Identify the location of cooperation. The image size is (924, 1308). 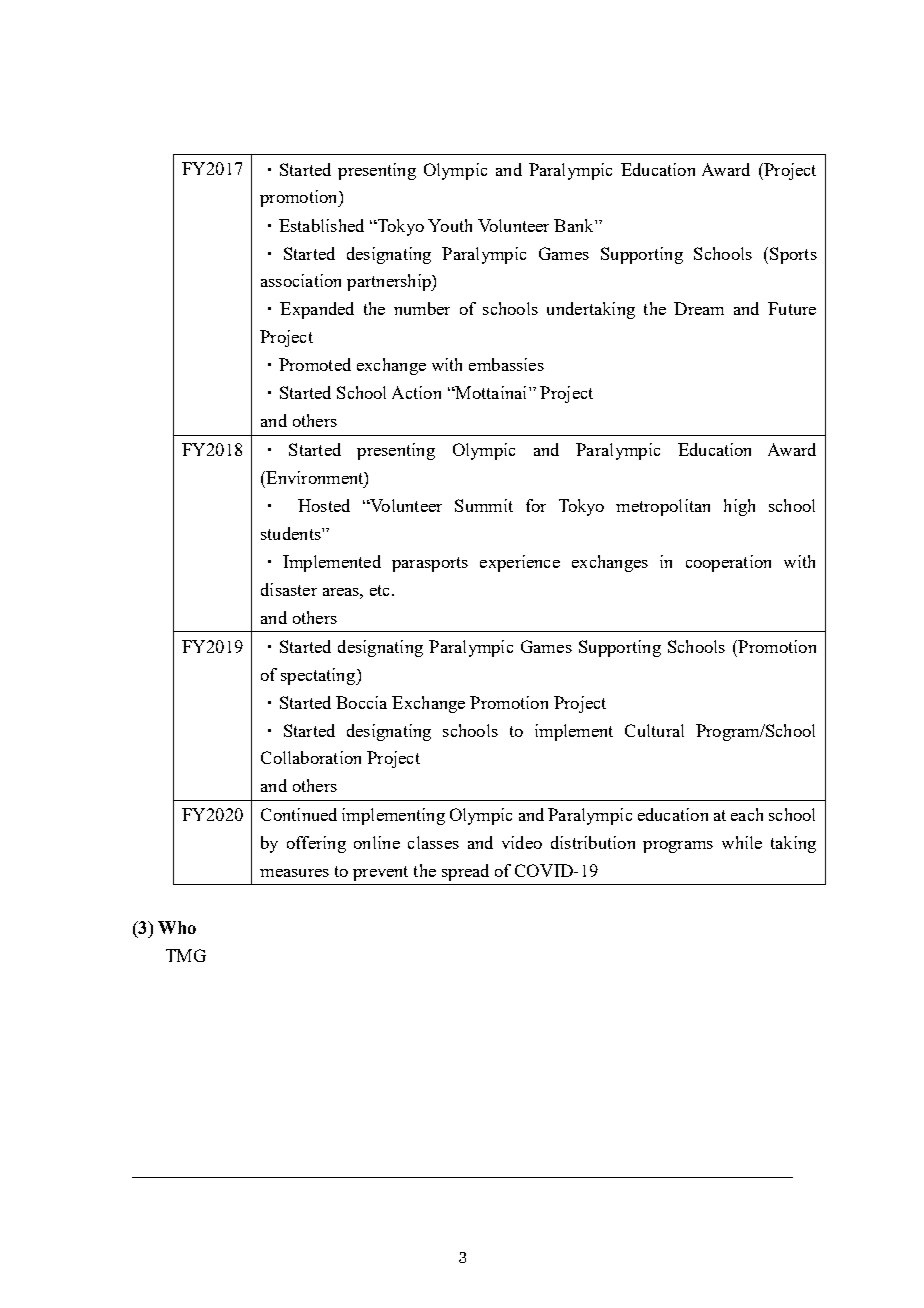
(728, 563).
